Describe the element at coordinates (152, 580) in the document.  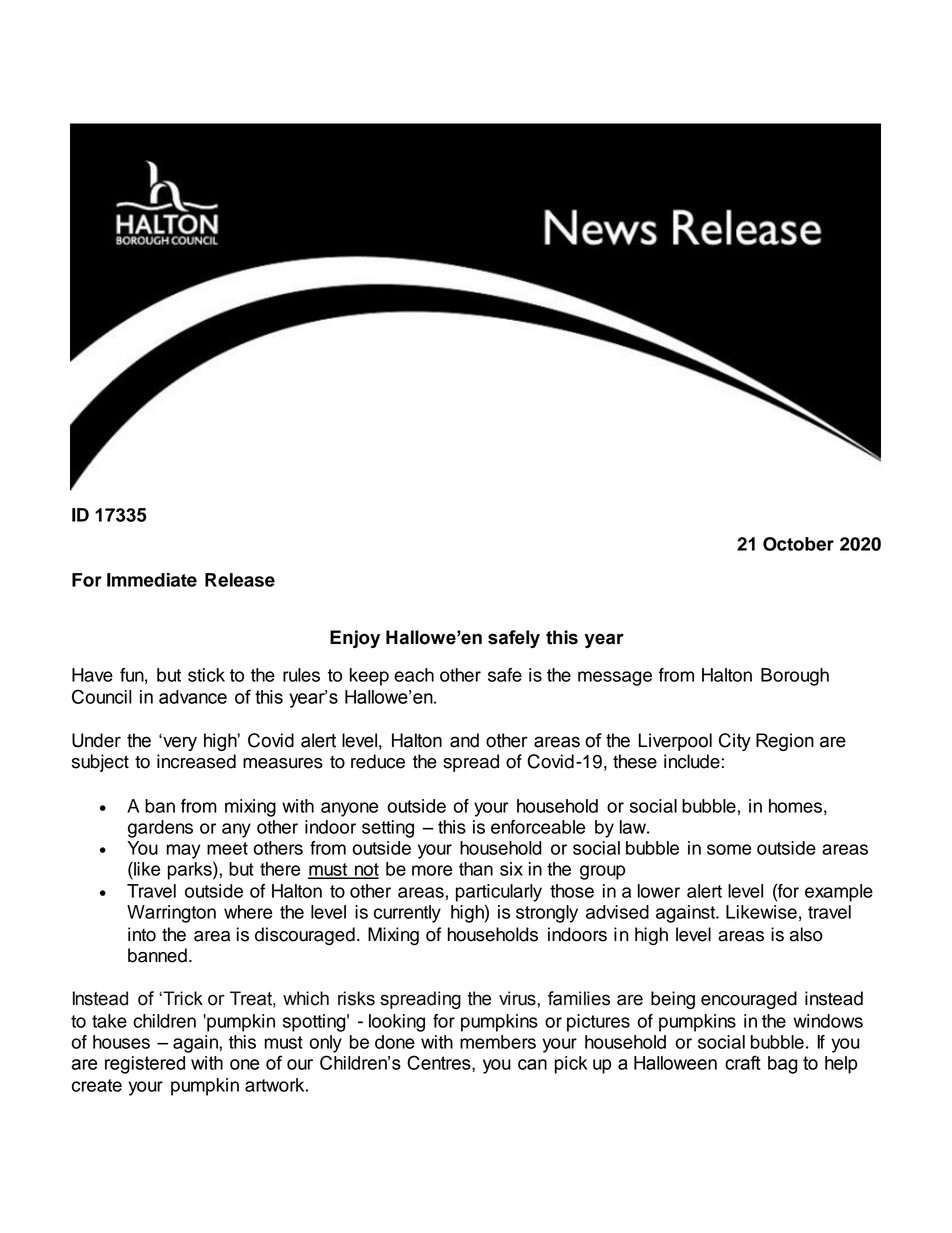
I see `Immediate` at that location.
